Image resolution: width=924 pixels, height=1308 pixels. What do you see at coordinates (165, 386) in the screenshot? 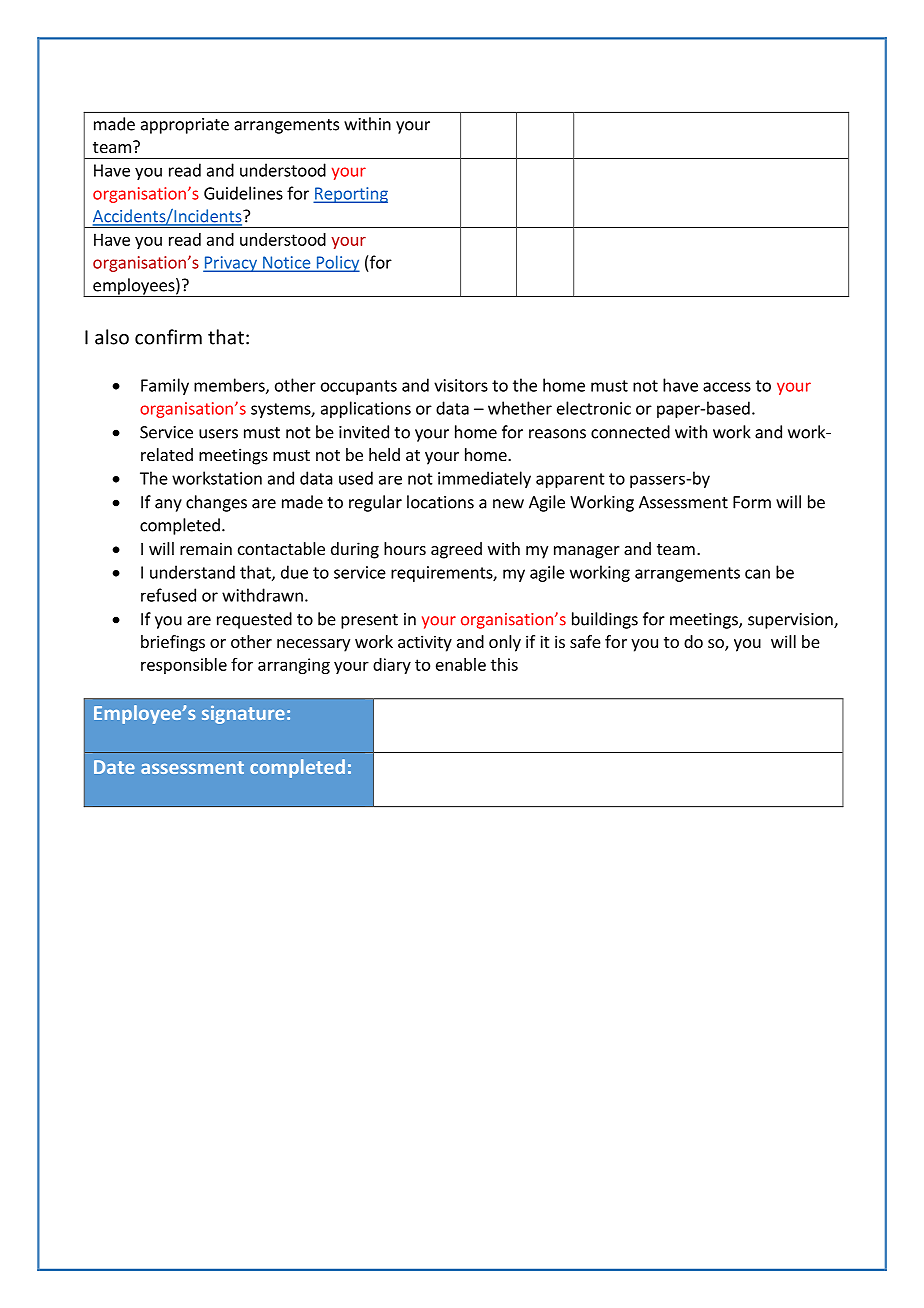
I see `Family` at bounding box center [165, 386].
